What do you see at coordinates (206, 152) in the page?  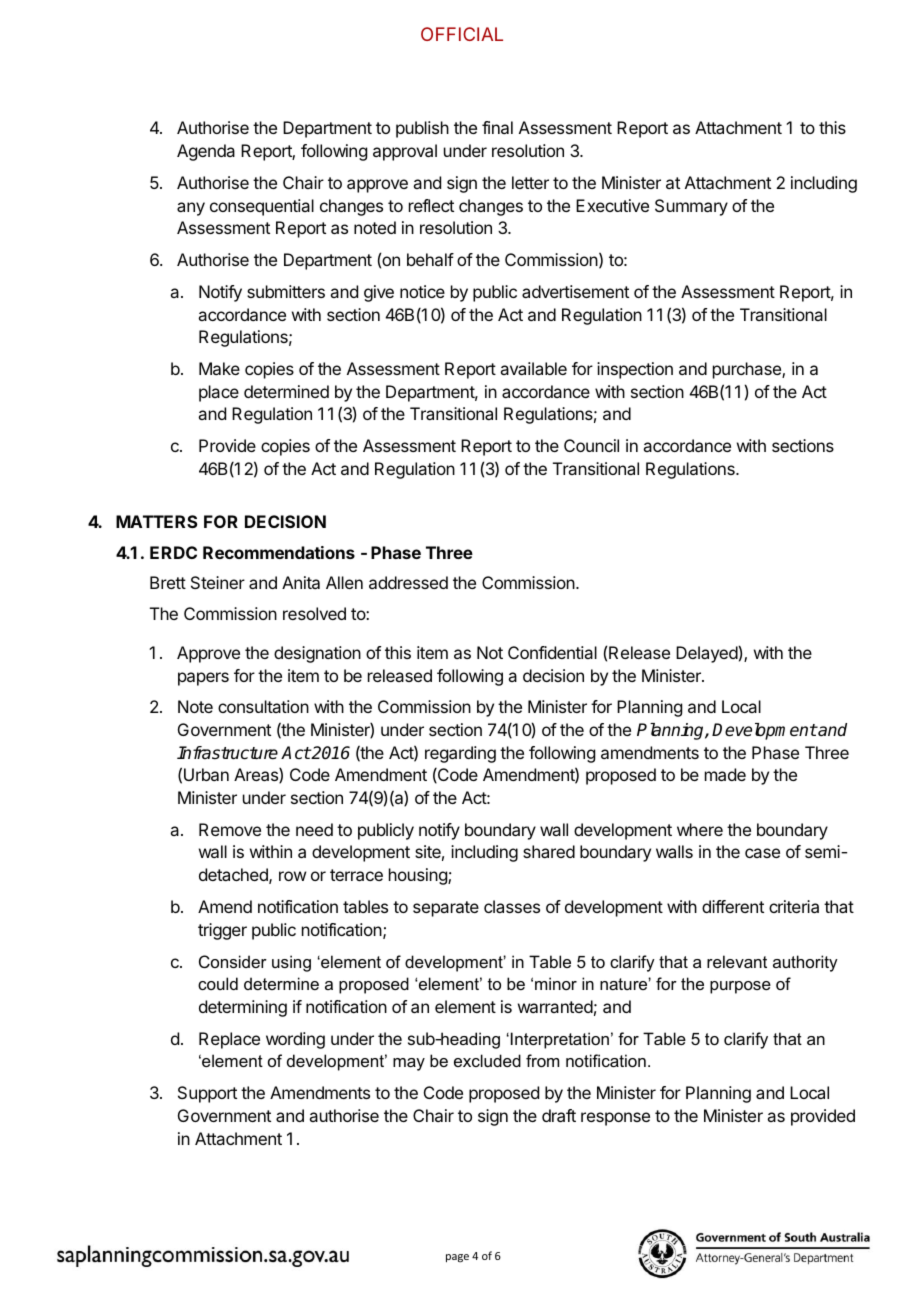 I see `Agenda` at bounding box center [206, 152].
